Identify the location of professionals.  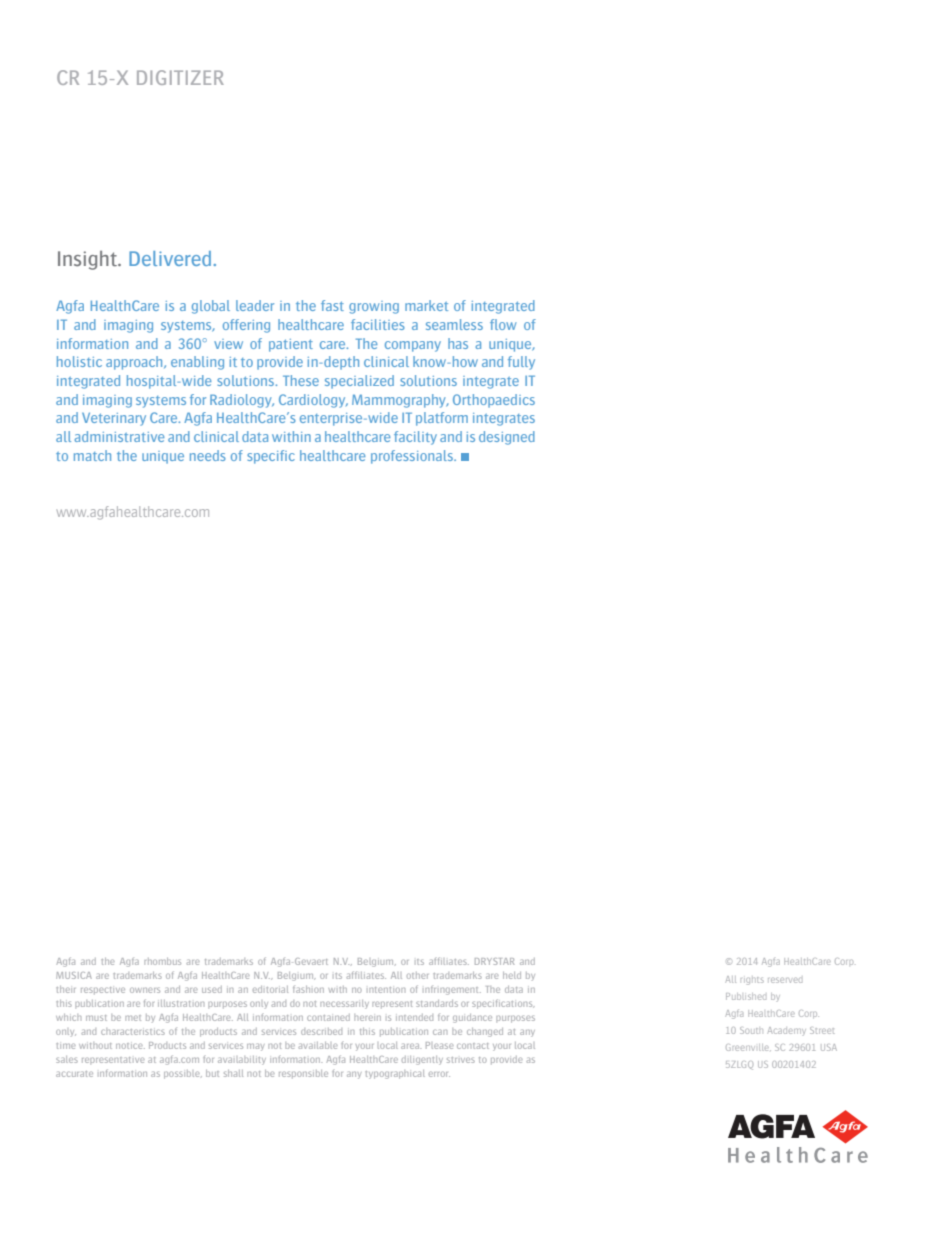
(413, 457).
